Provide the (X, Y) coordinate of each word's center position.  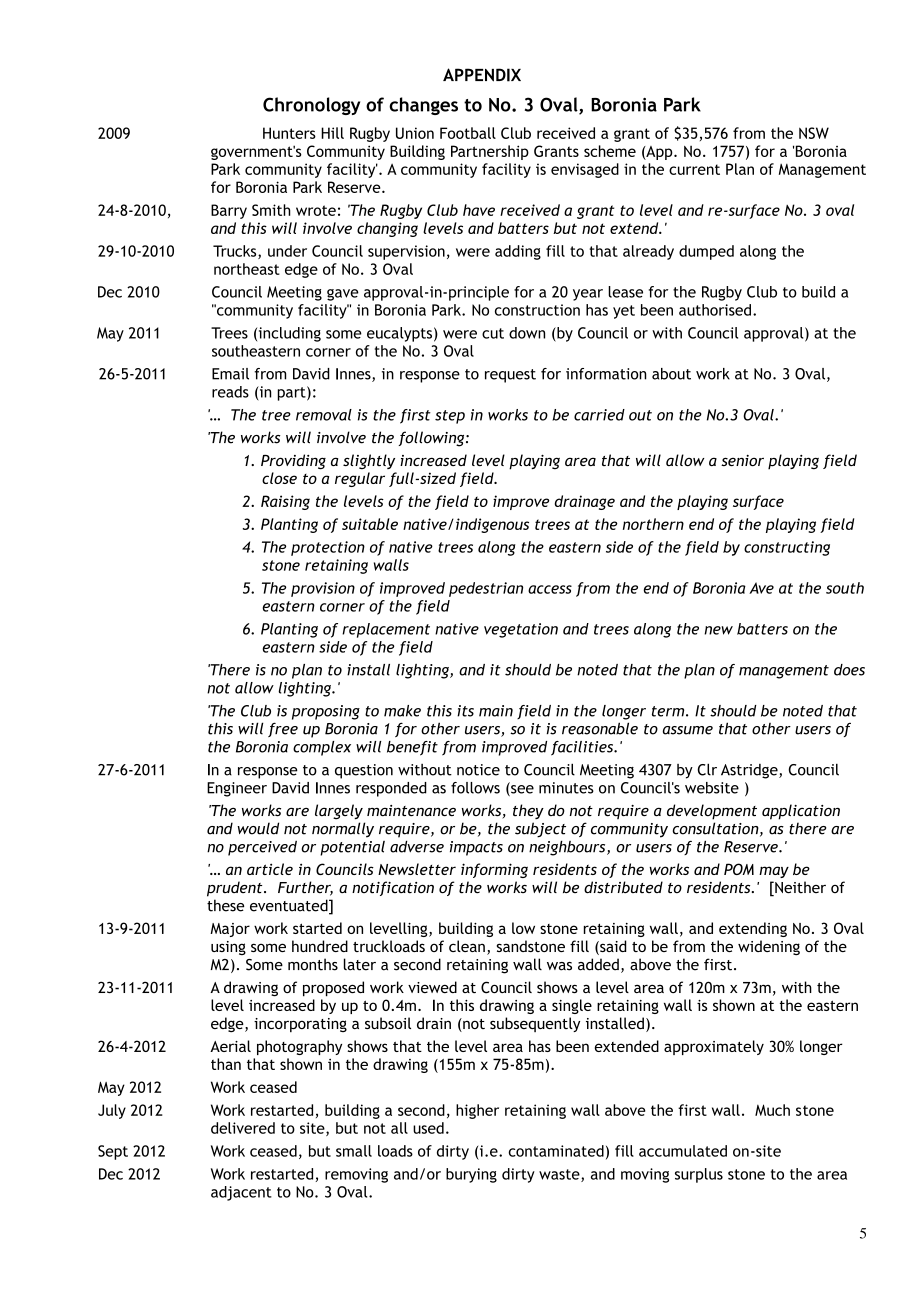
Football (468, 133)
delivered (243, 1128)
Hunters (289, 133)
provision (323, 589)
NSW (814, 133)
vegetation (521, 630)
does (849, 670)
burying (471, 1175)
